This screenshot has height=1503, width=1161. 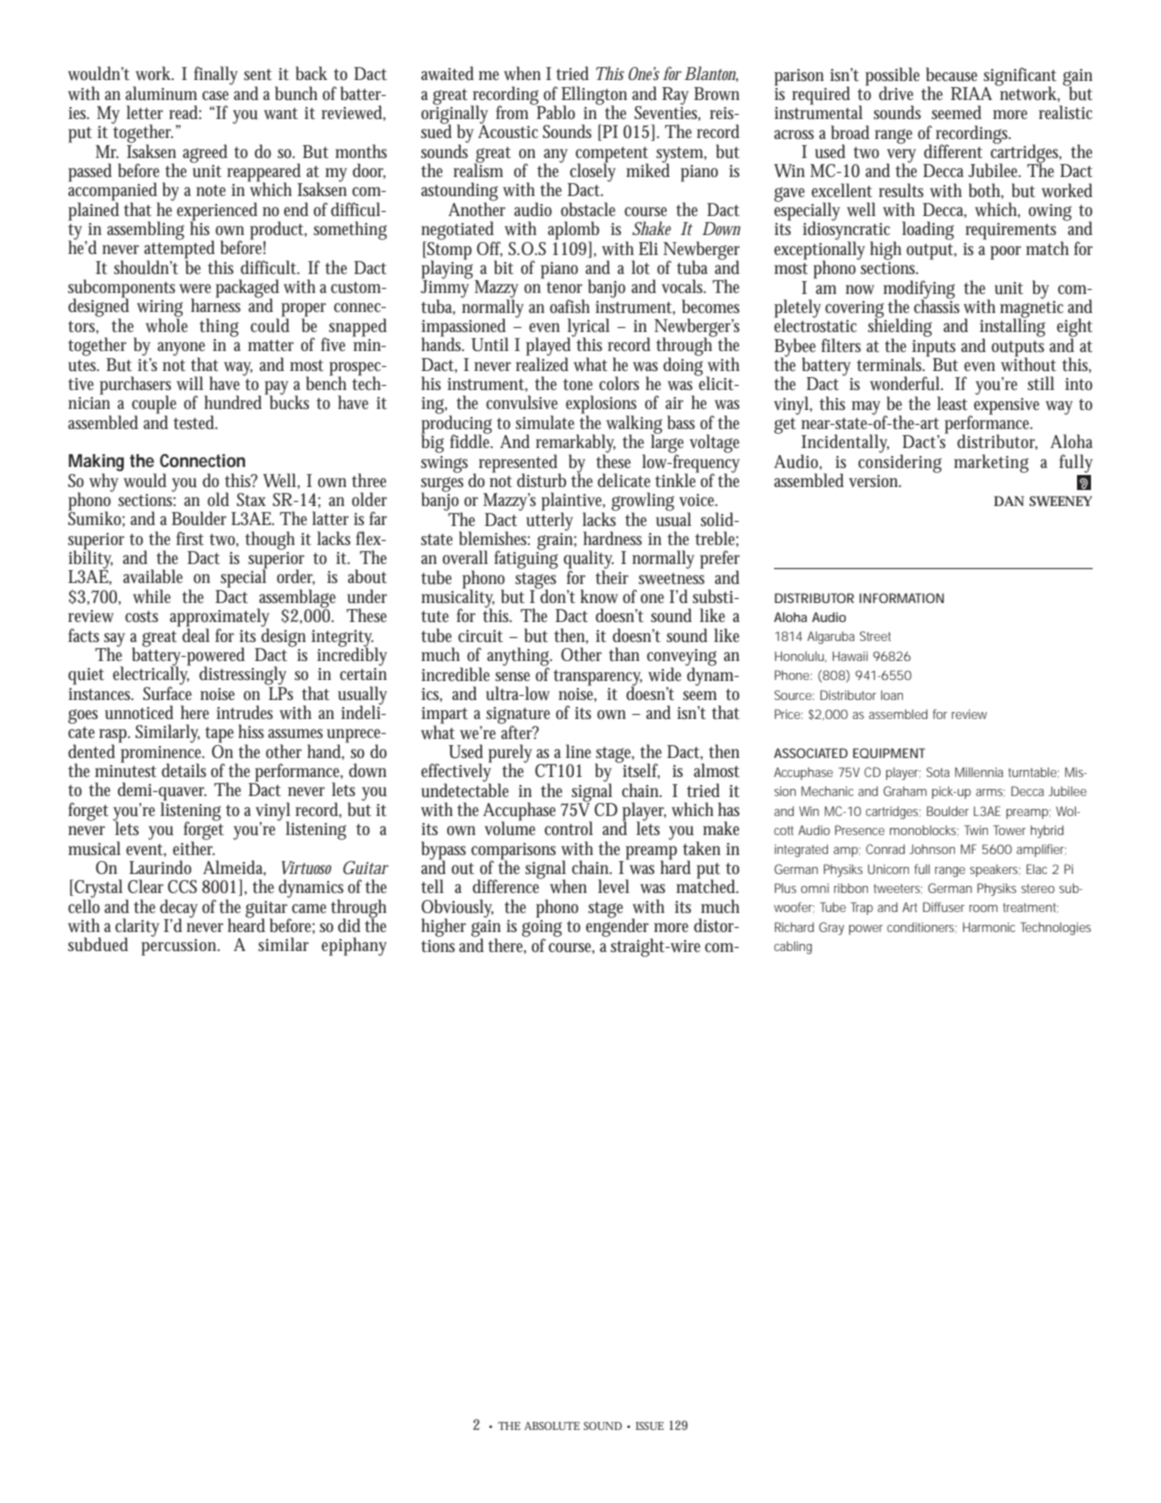 I want to click on Ellington, so click(x=594, y=96).
